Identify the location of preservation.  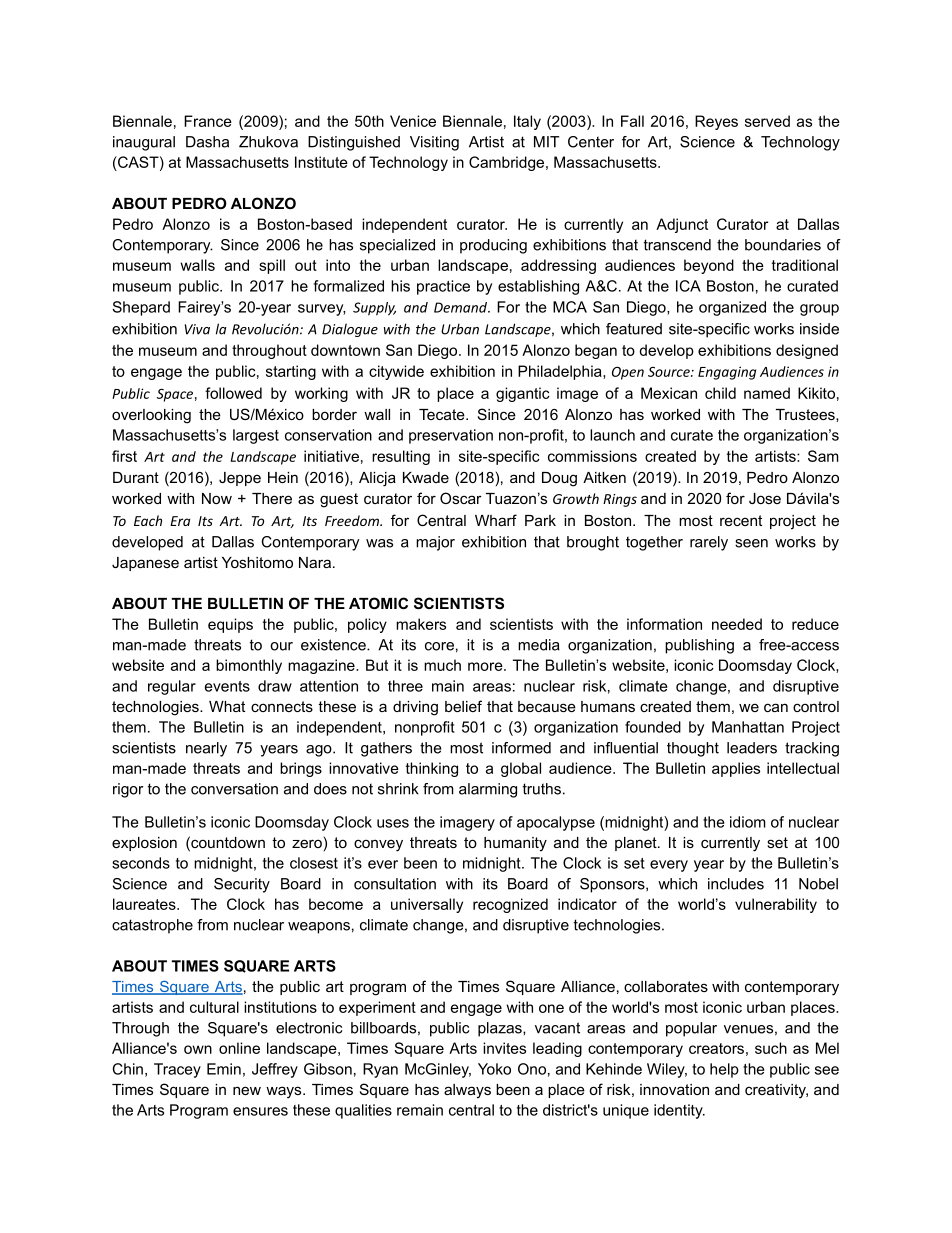
(451, 436).
